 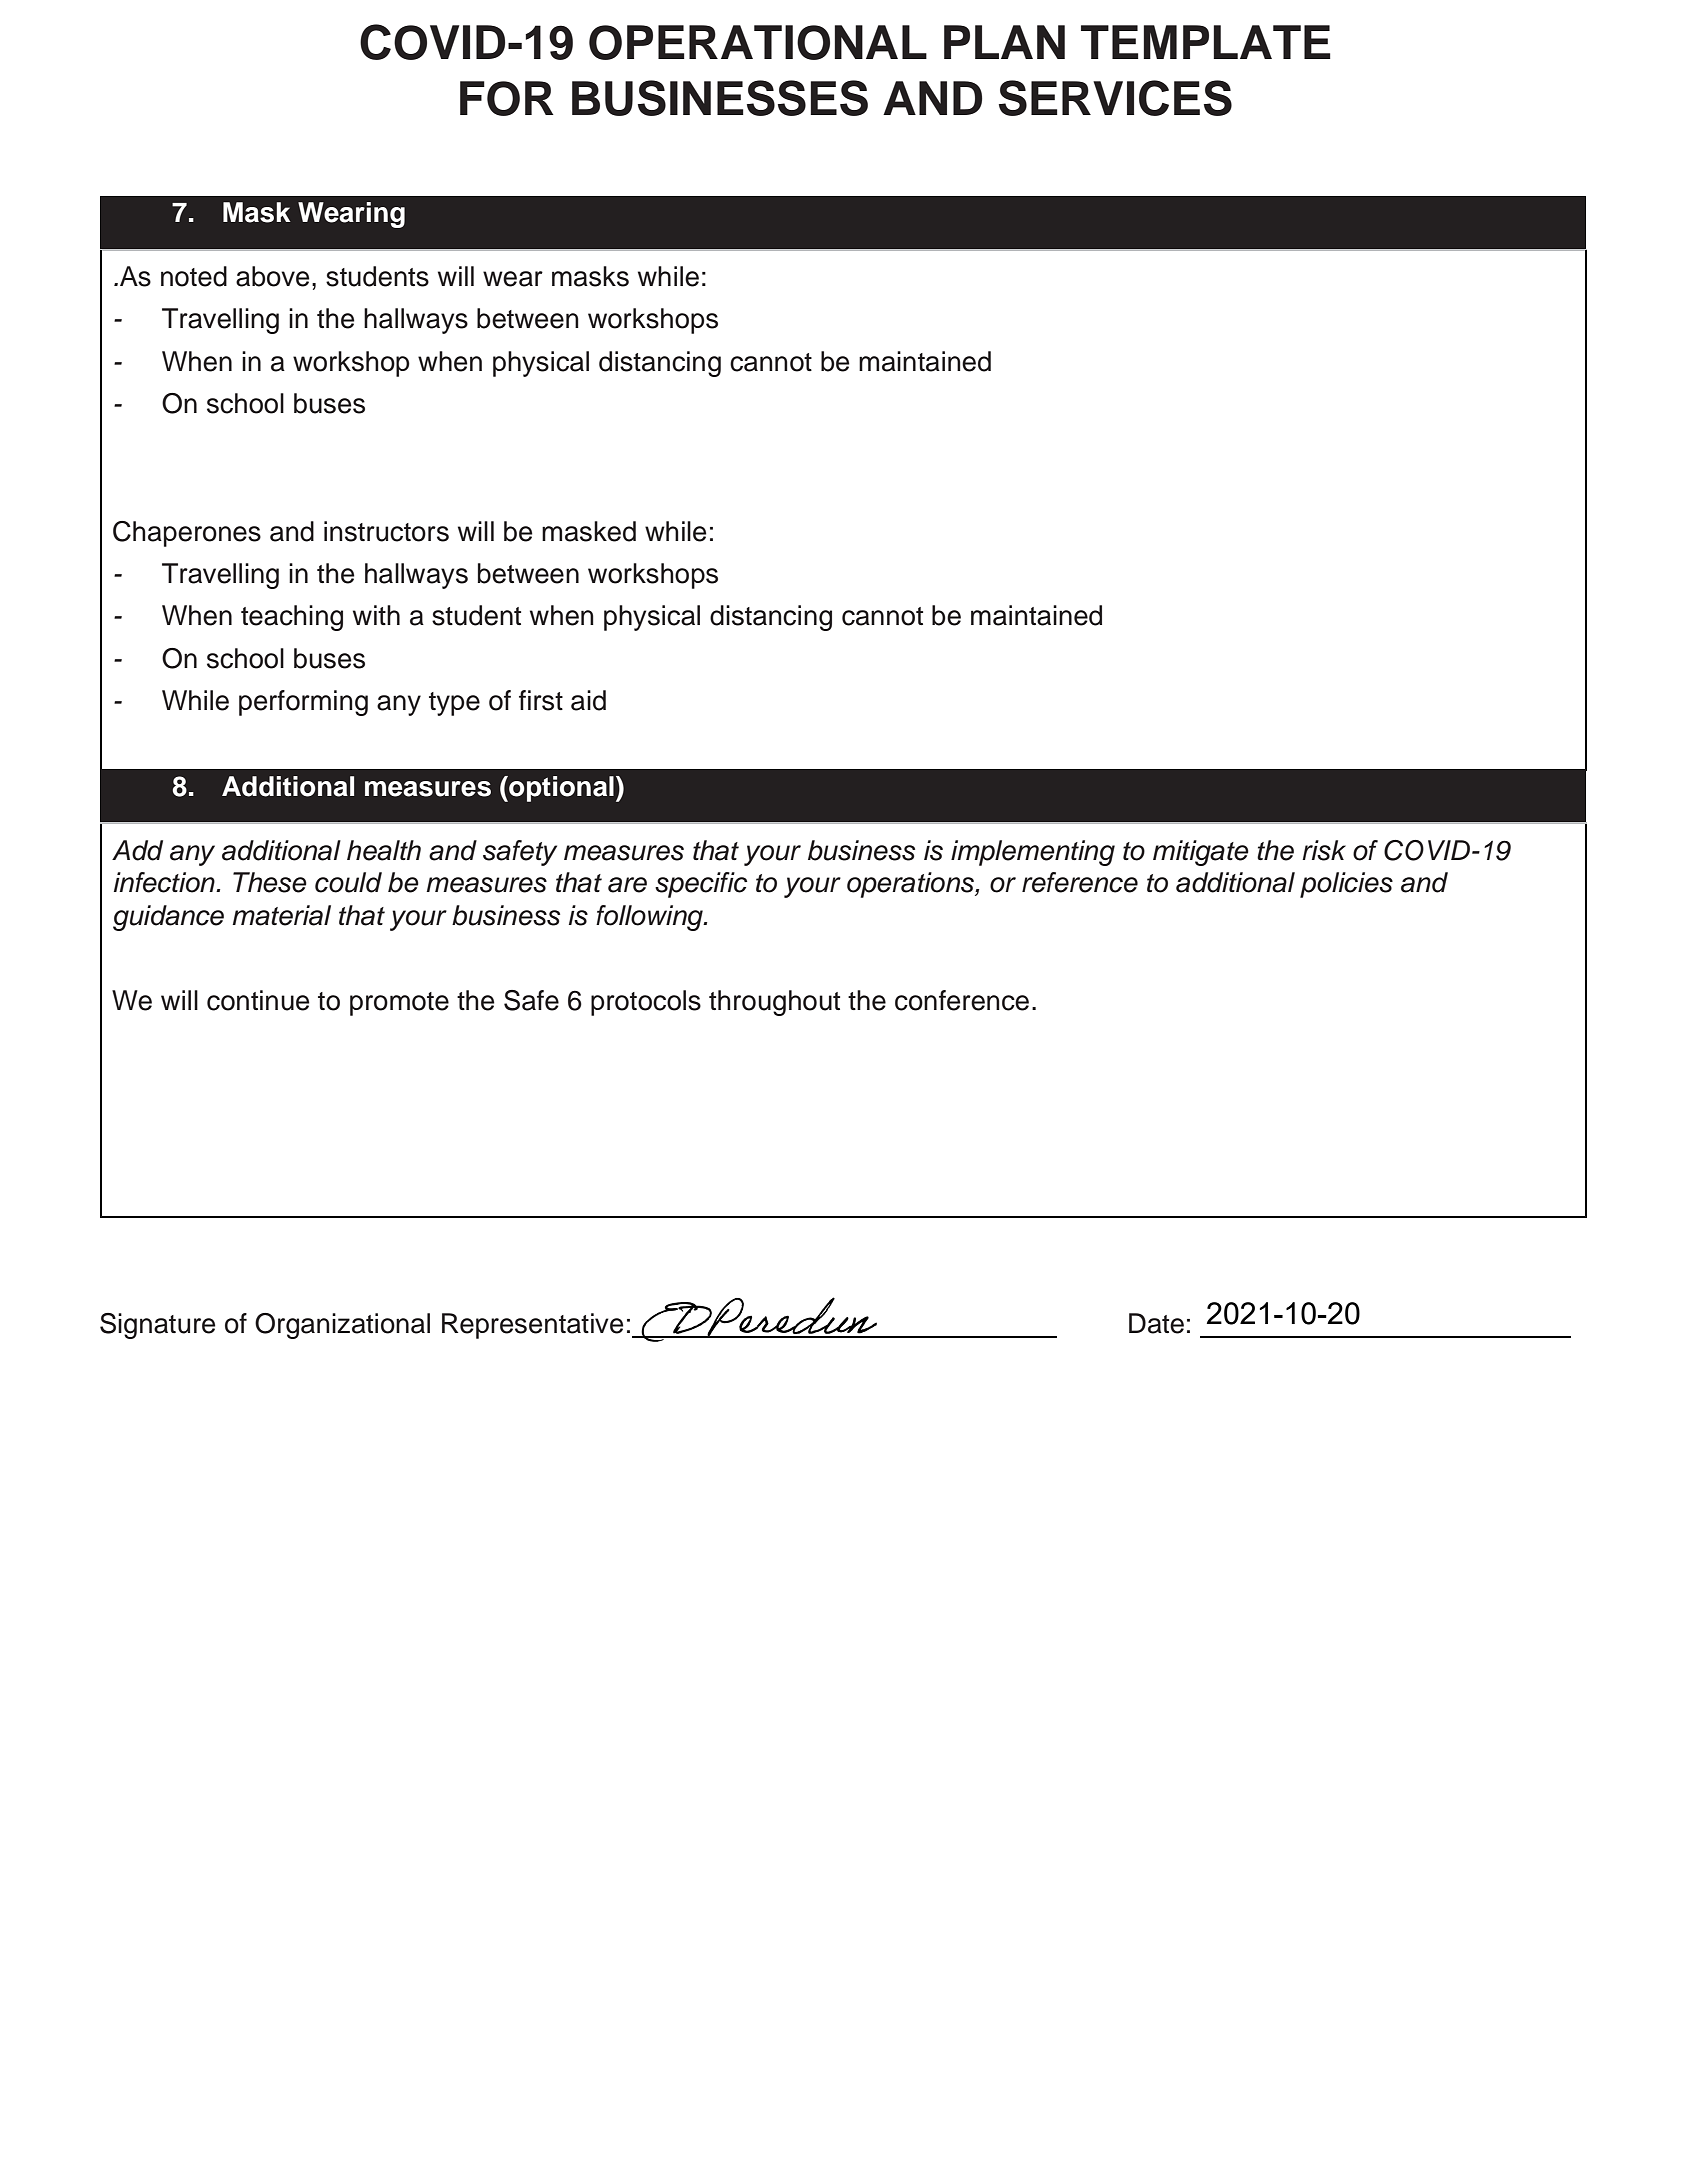 I want to click on instructors, so click(x=386, y=531).
